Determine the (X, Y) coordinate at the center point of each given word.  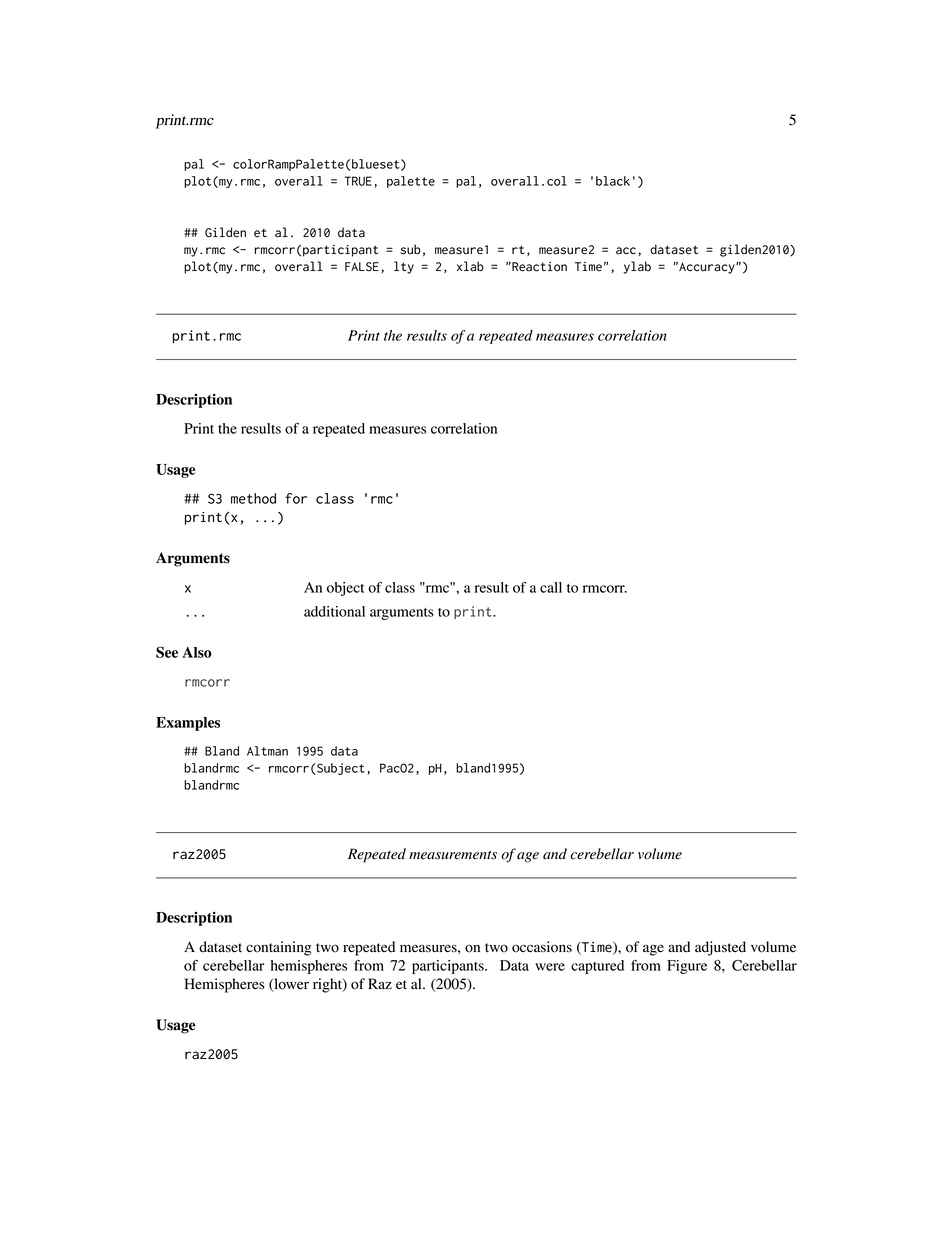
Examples (188, 724)
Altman (267, 751)
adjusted (720, 948)
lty (404, 267)
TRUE (358, 181)
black (613, 181)
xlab (470, 266)
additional (334, 611)
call (551, 587)
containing (279, 948)
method (253, 498)
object (345, 589)
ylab (637, 267)
